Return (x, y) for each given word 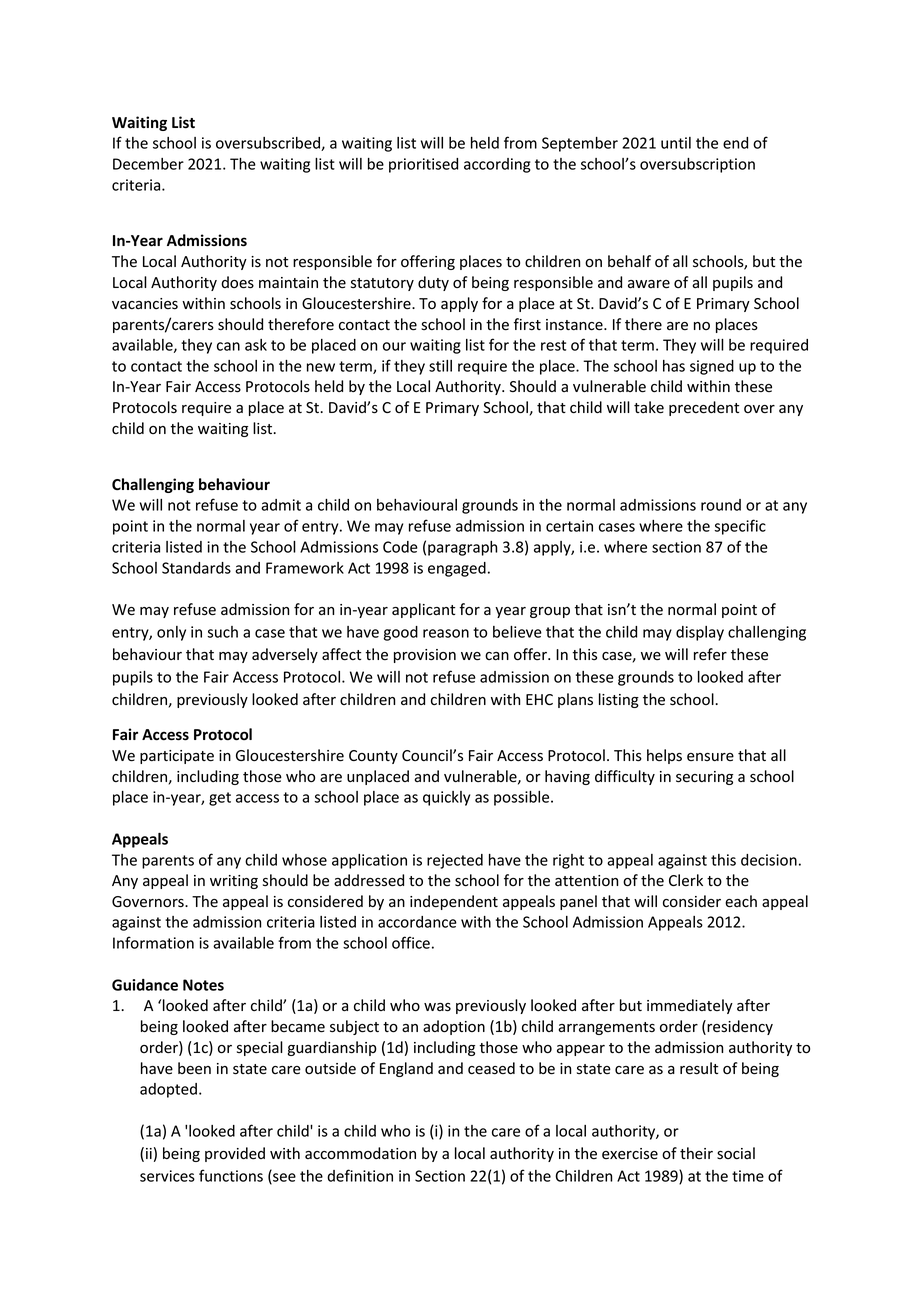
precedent (704, 408)
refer (710, 654)
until (676, 143)
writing (234, 882)
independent (454, 902)
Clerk (686, 880)
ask (256, 345)
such (222, 632)
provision (425, 656)
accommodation (360, 1153)
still (440, 366)
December (148, 164)
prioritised (423, 165)
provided (235, 1154)
